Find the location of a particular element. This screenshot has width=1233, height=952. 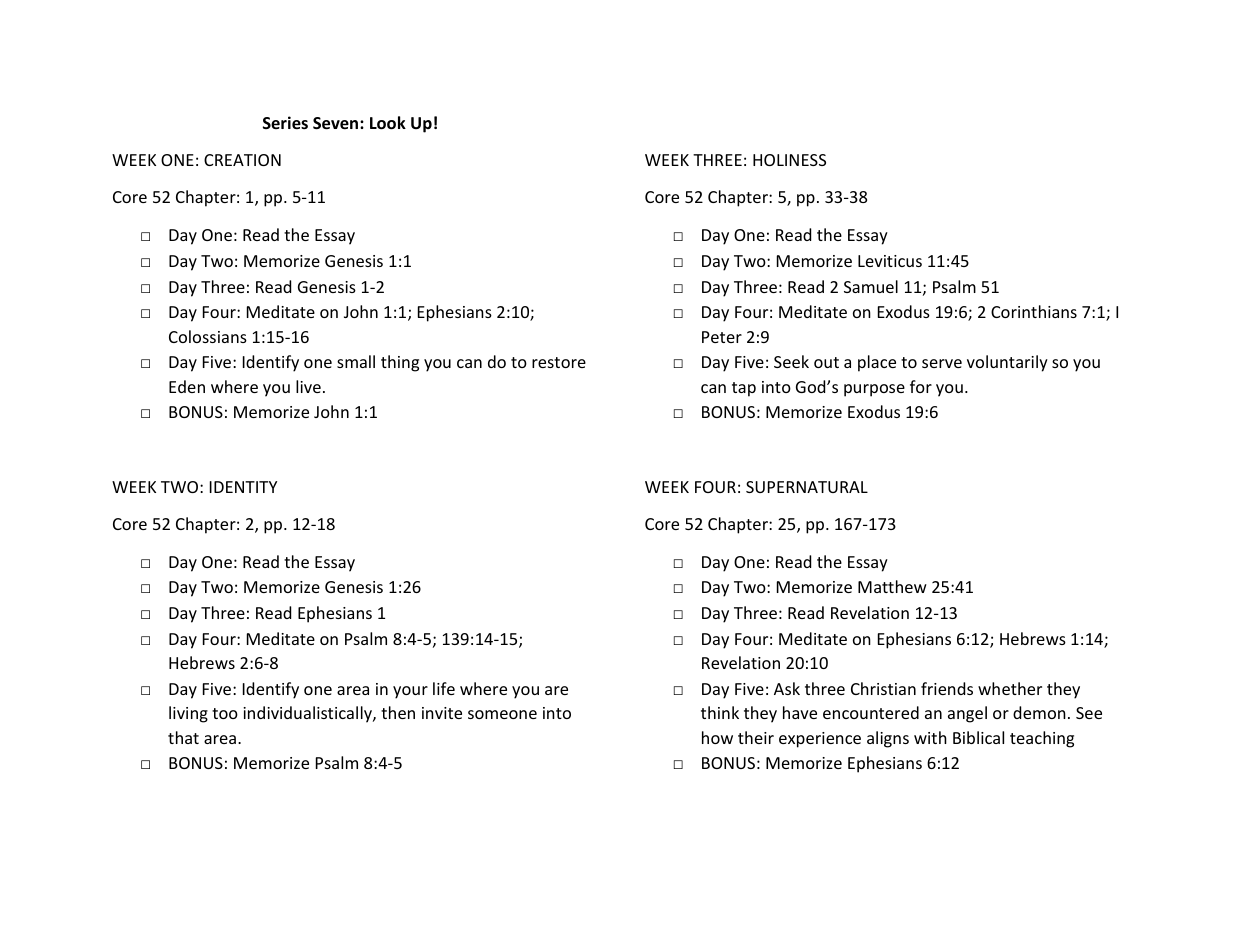

think is located at coordinates (720, 712).
